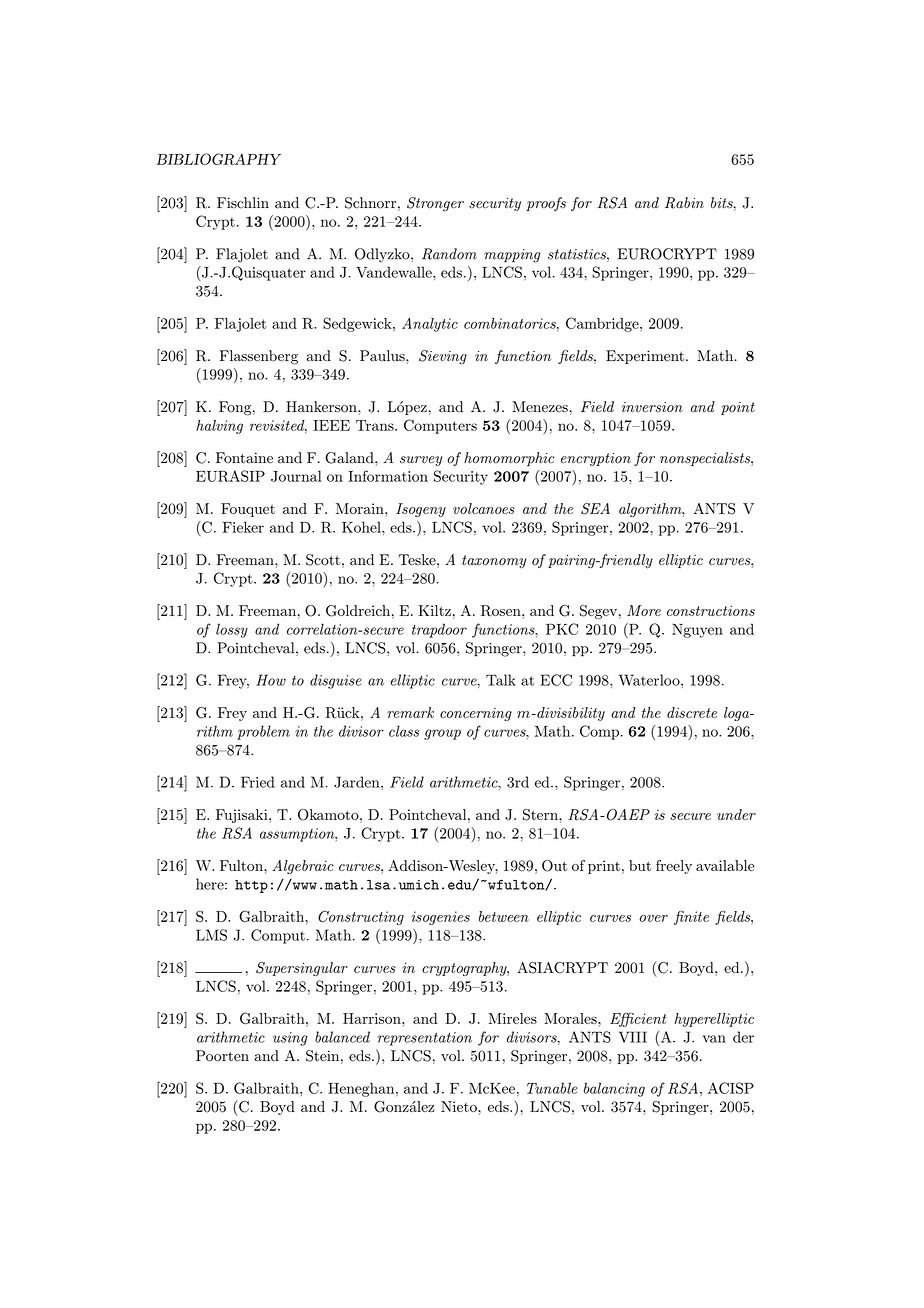 The width and height of the screenshot is (924, 1308). What do you see at coordinates (684, 203) in the screenshot?
I see `Rabin` at bounding box center [684, 203].
